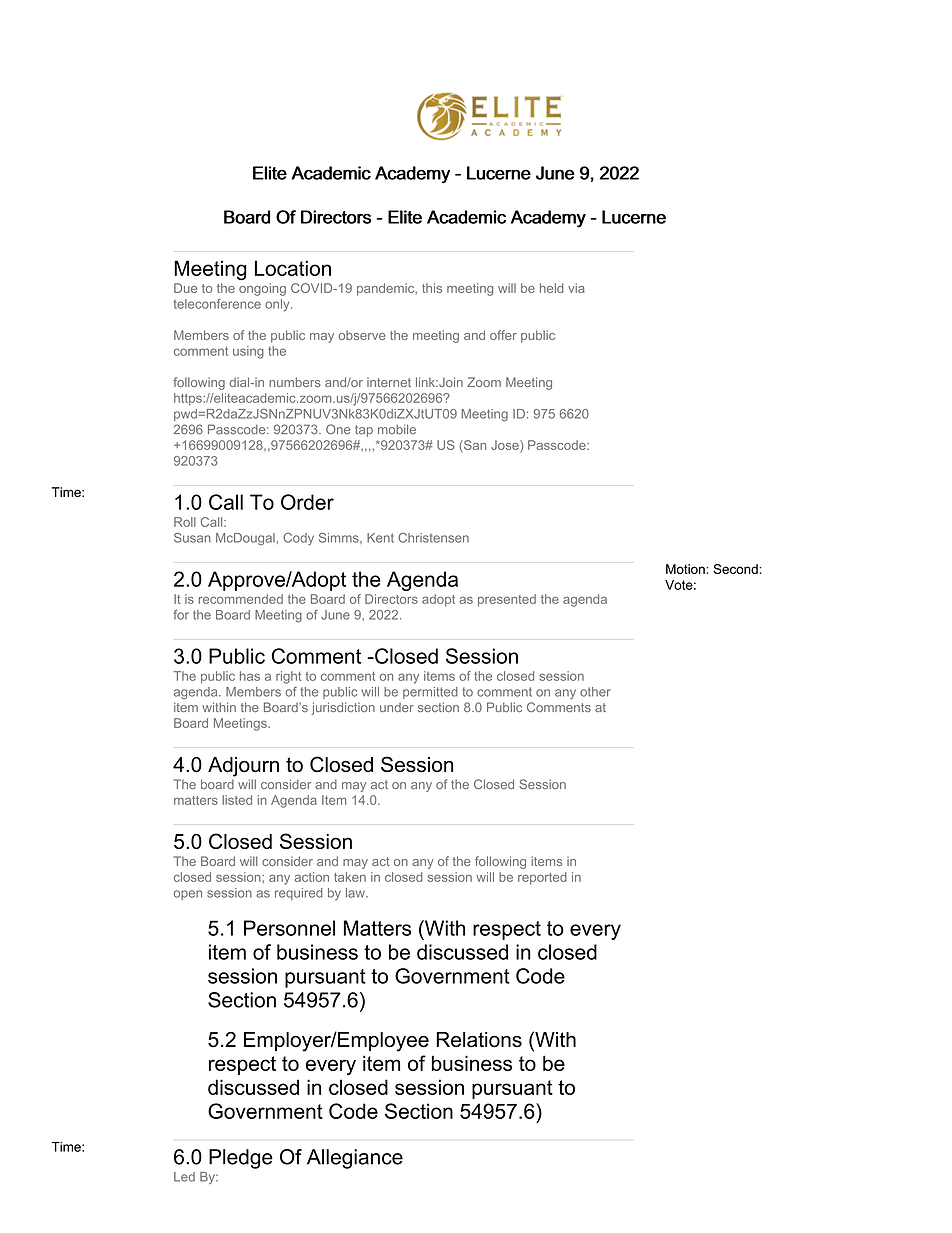 This screenshot has width=952, height=1233. Describe the element at coordinates (289, 928) in the screenshot. I see `Personnel` at that location.
